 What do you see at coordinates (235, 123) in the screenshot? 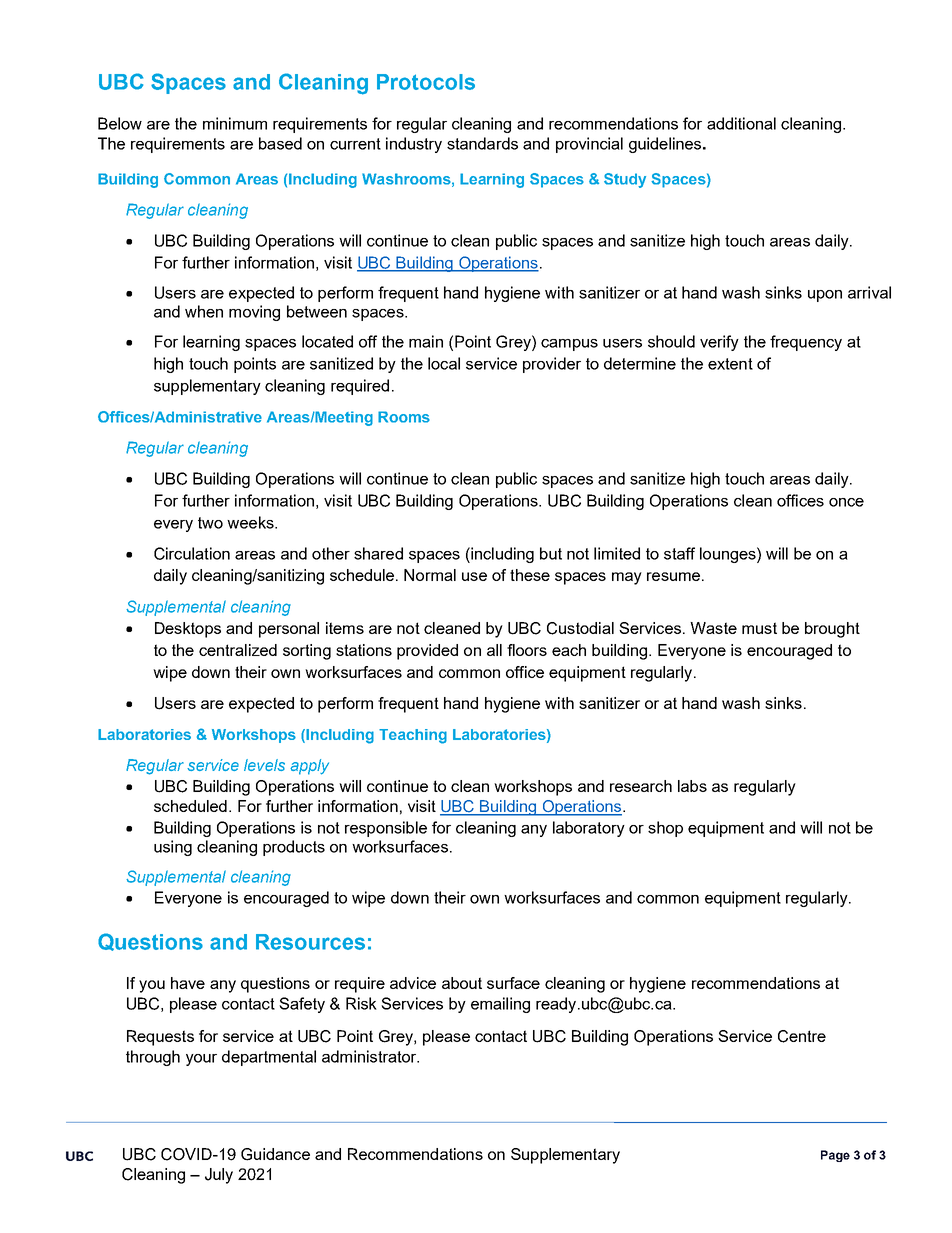
I see `minimum` at bounding box center [235, 123].
